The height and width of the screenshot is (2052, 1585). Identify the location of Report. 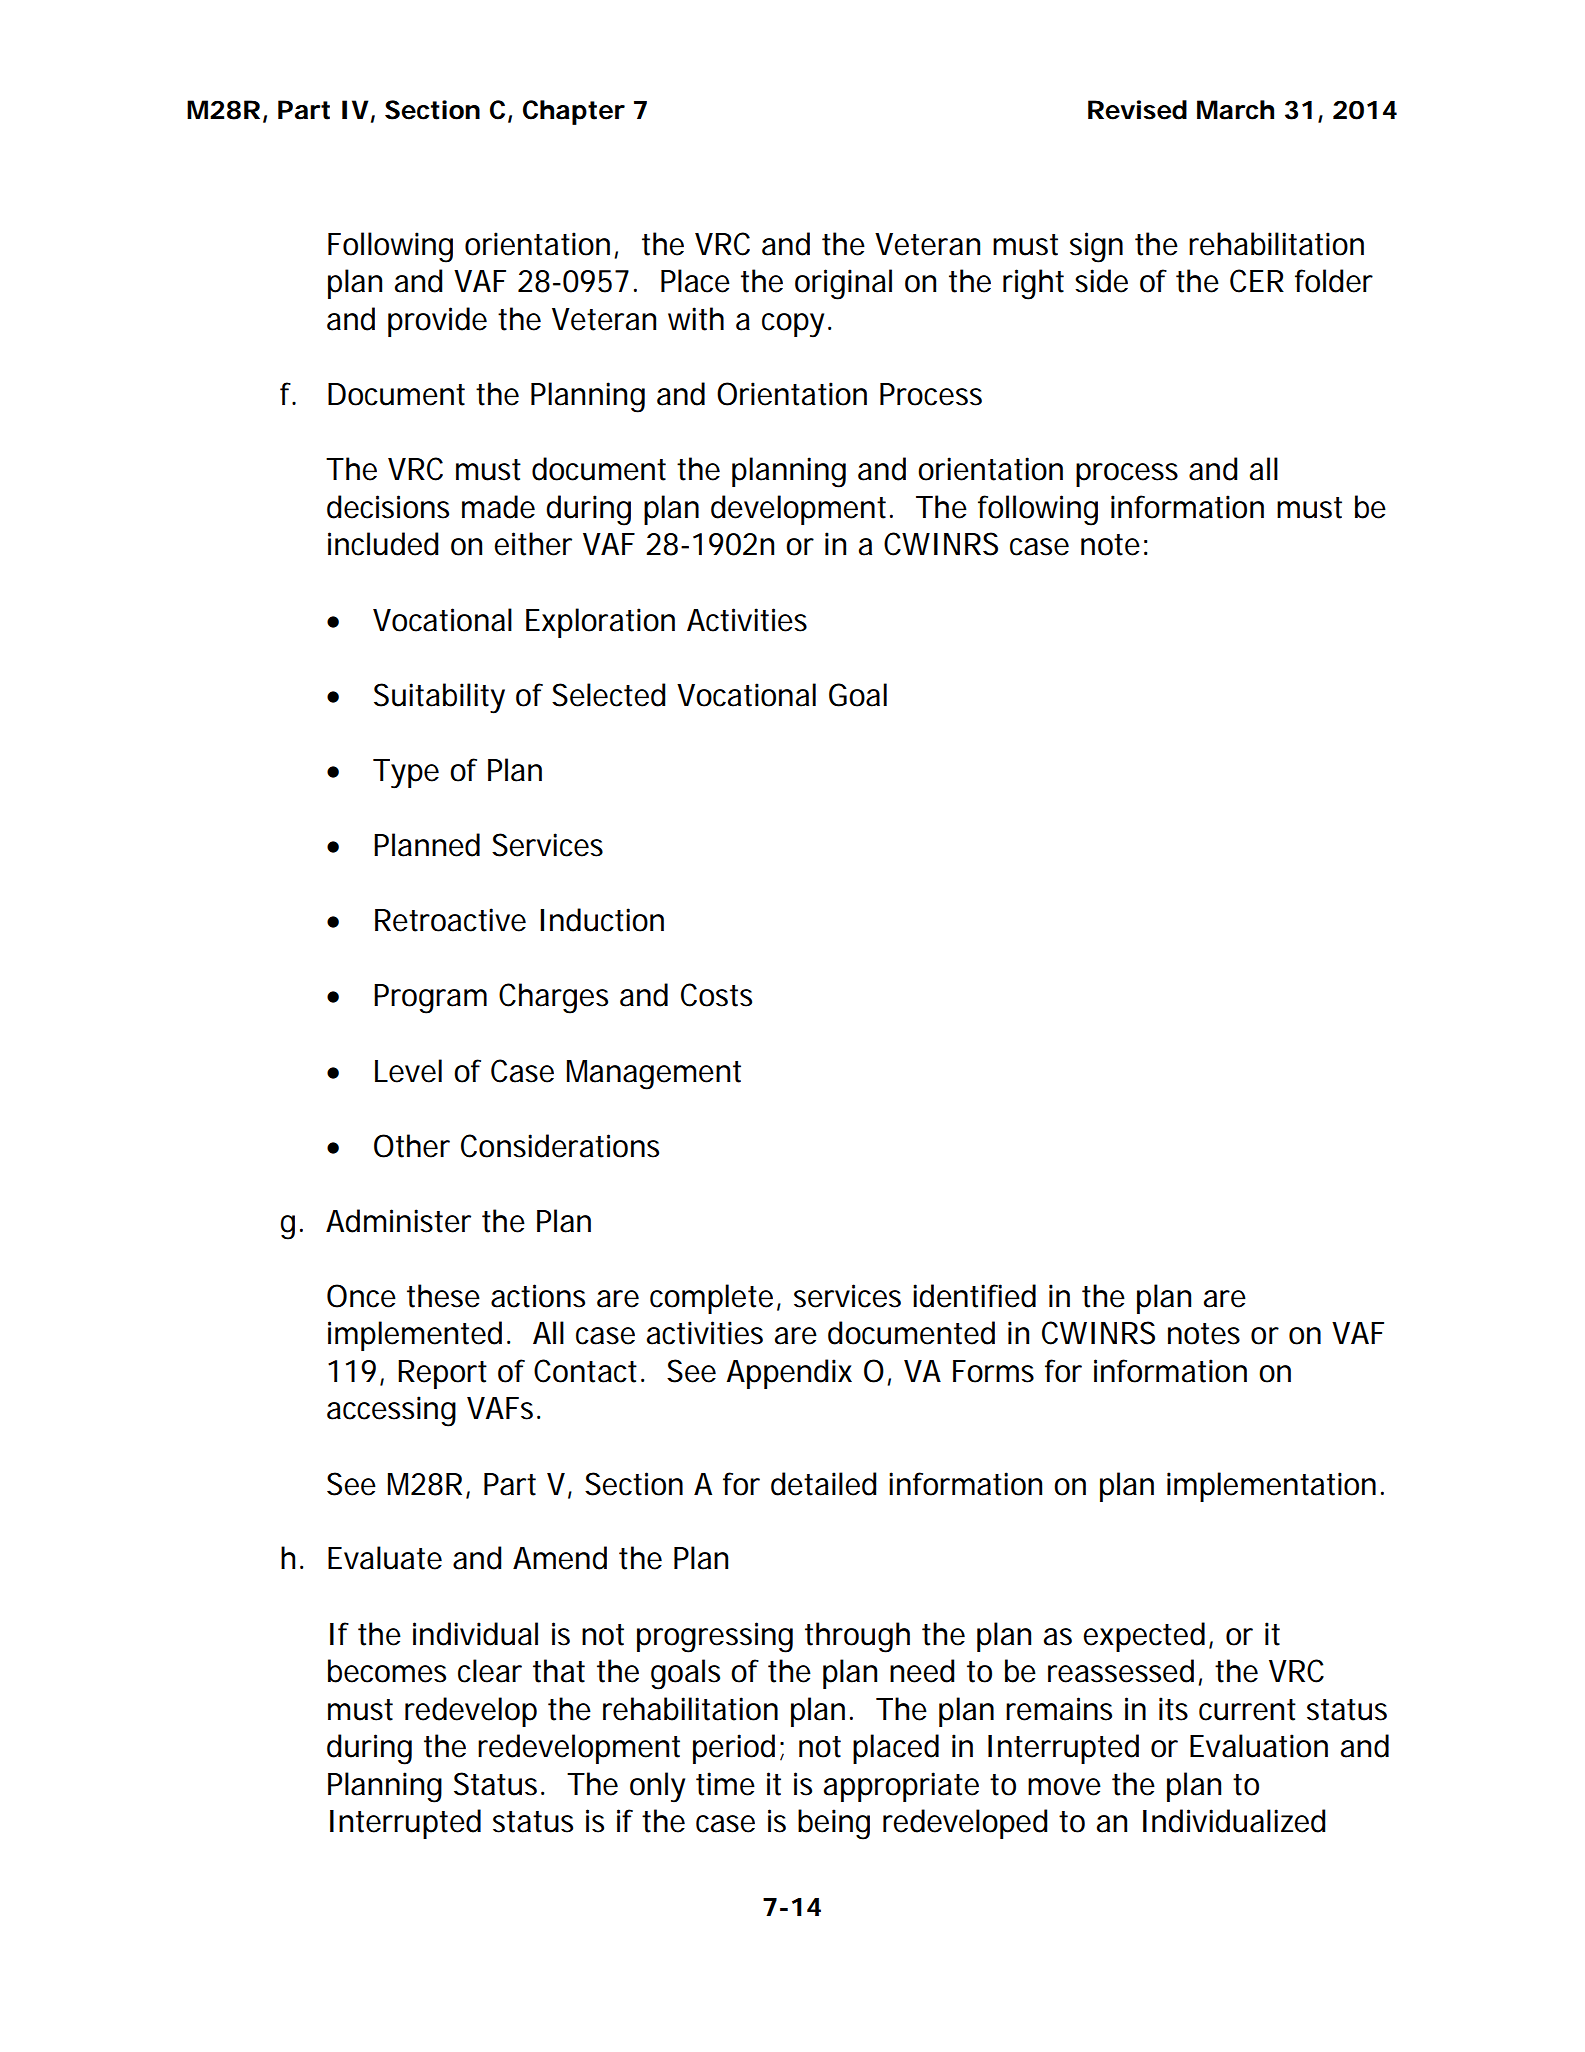
(442, 1374).
